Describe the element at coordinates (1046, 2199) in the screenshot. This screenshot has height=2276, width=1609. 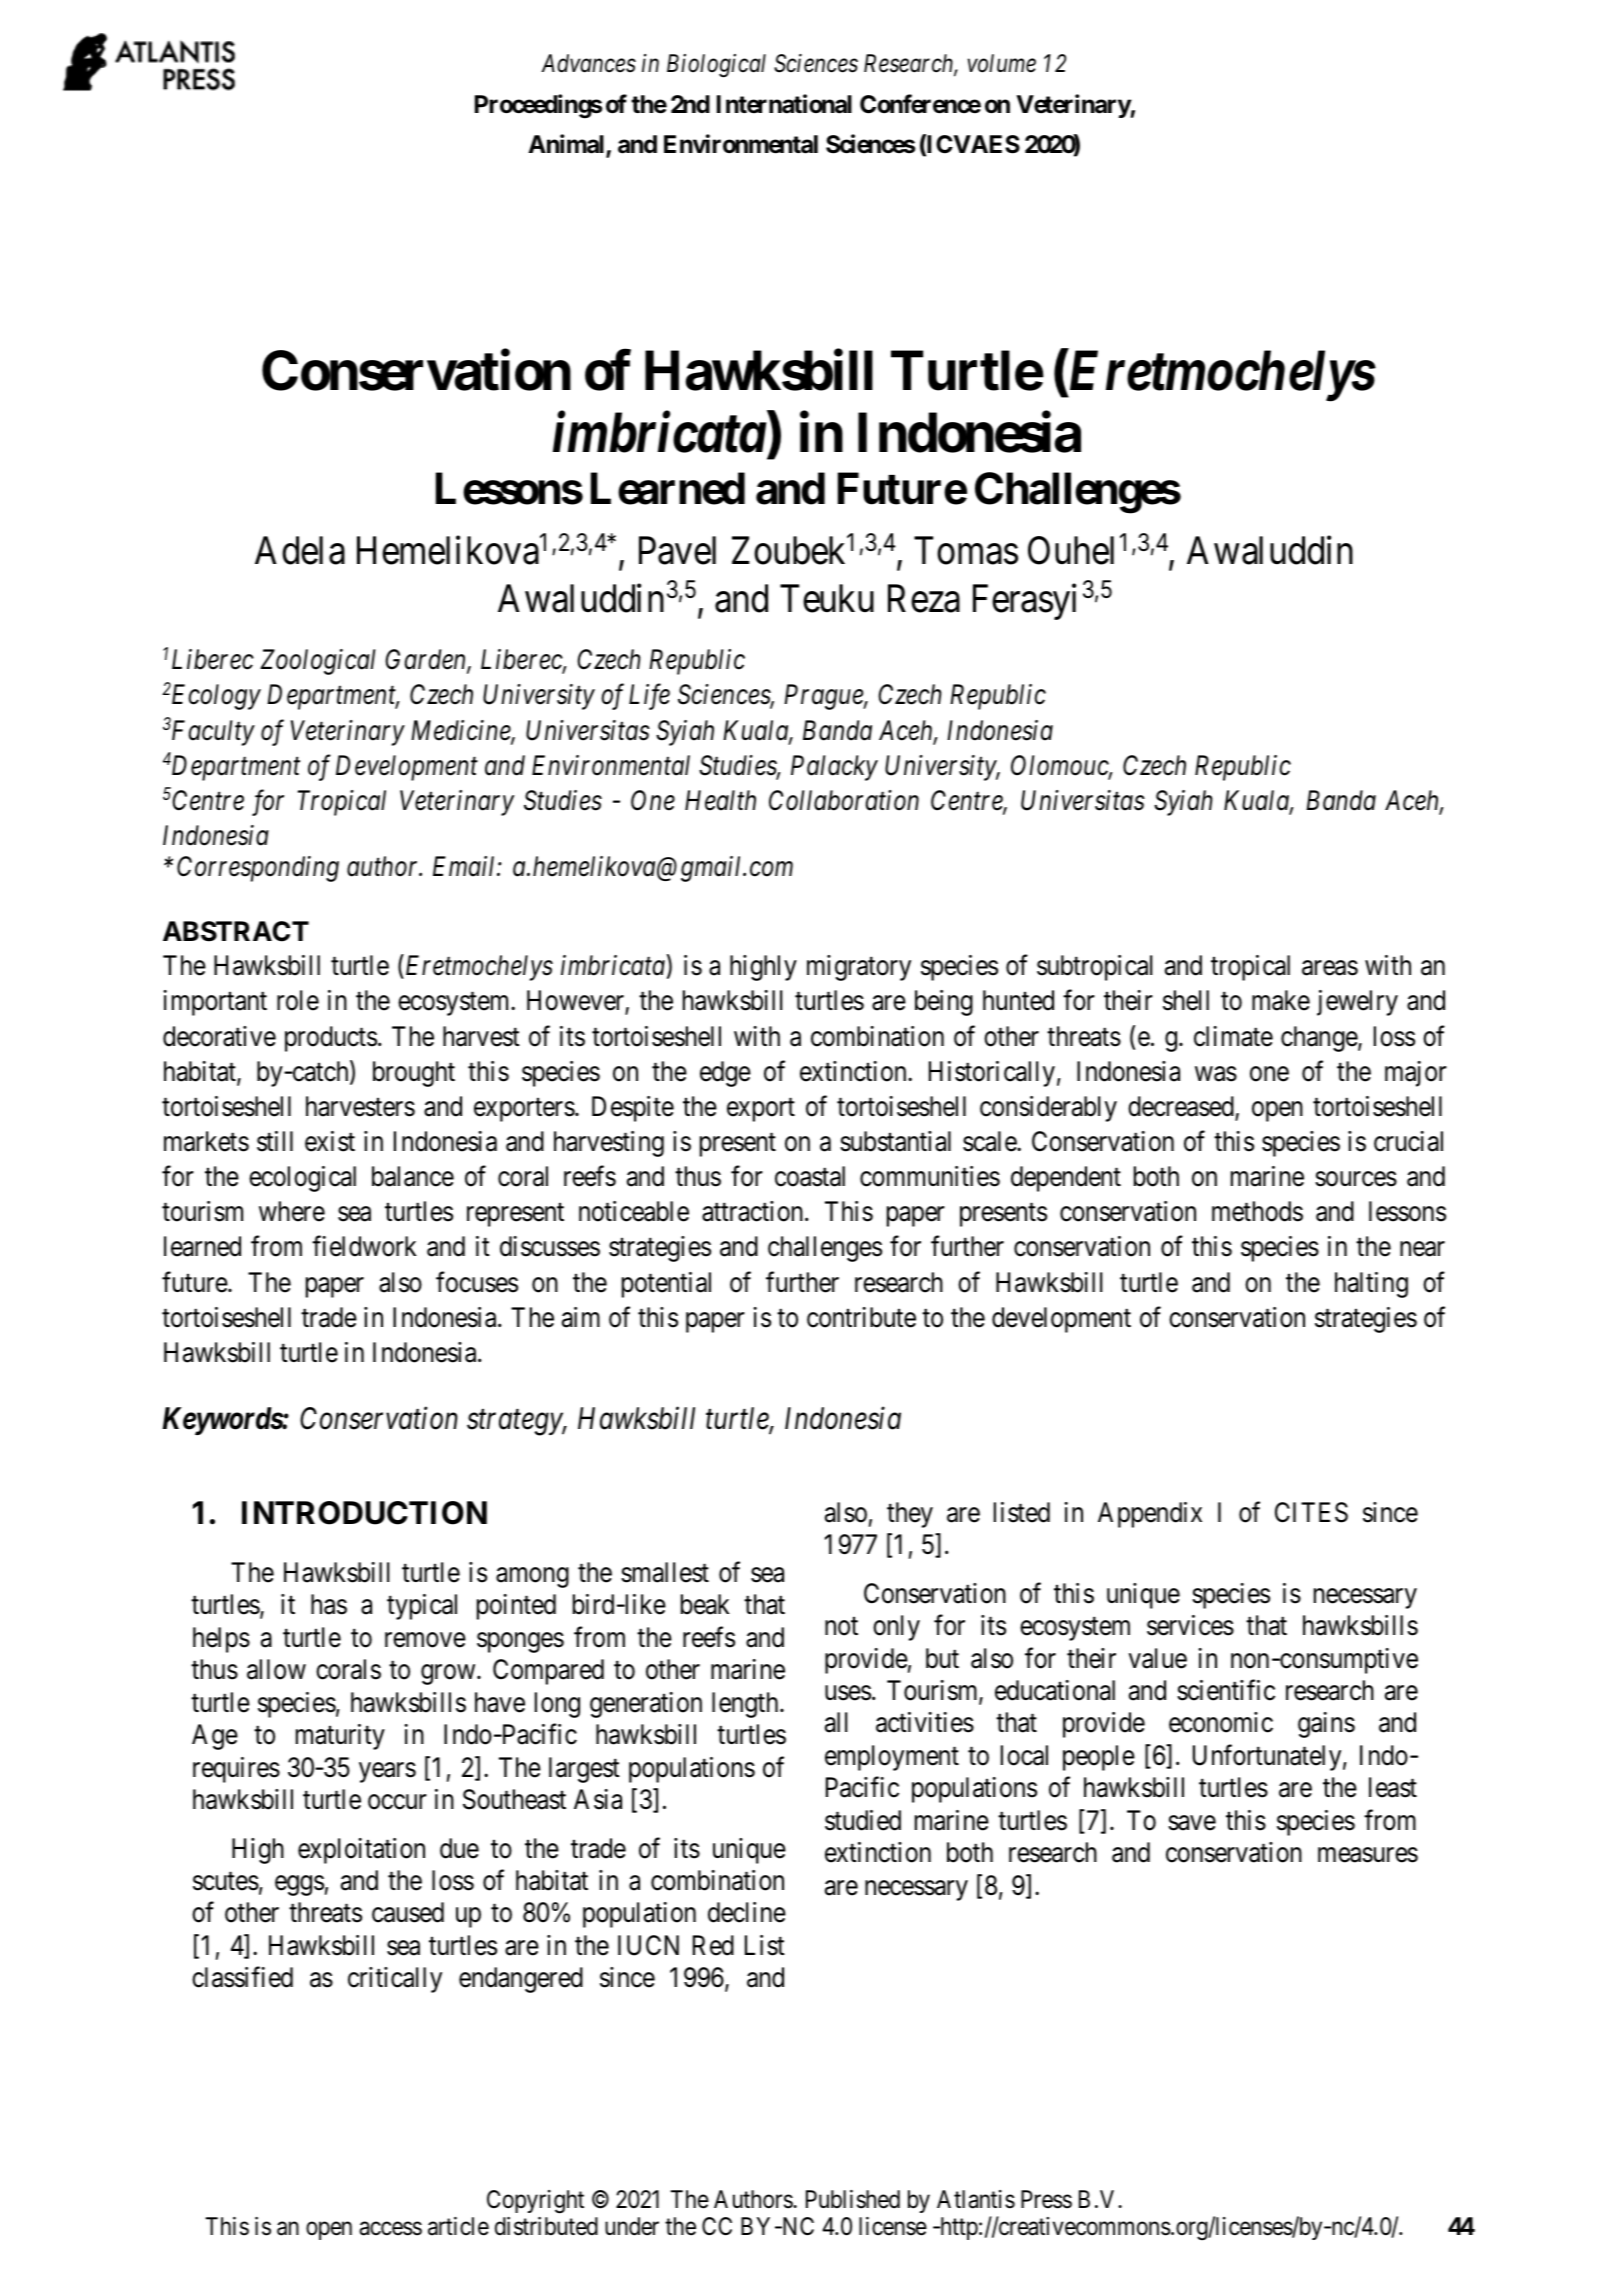
I see `Press` at that location.
